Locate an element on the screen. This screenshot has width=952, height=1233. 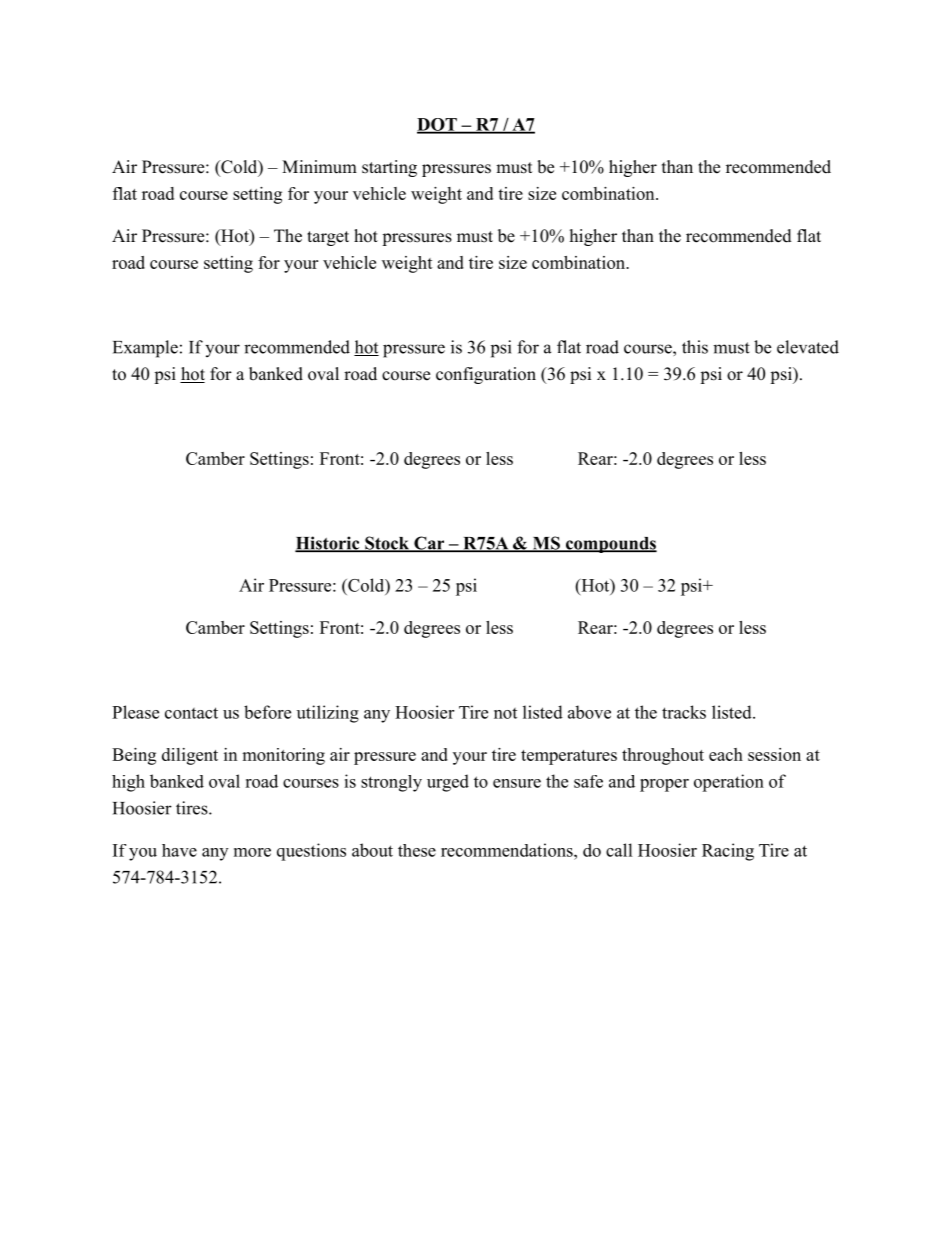
compounds is located at coordinates (610, 545).
